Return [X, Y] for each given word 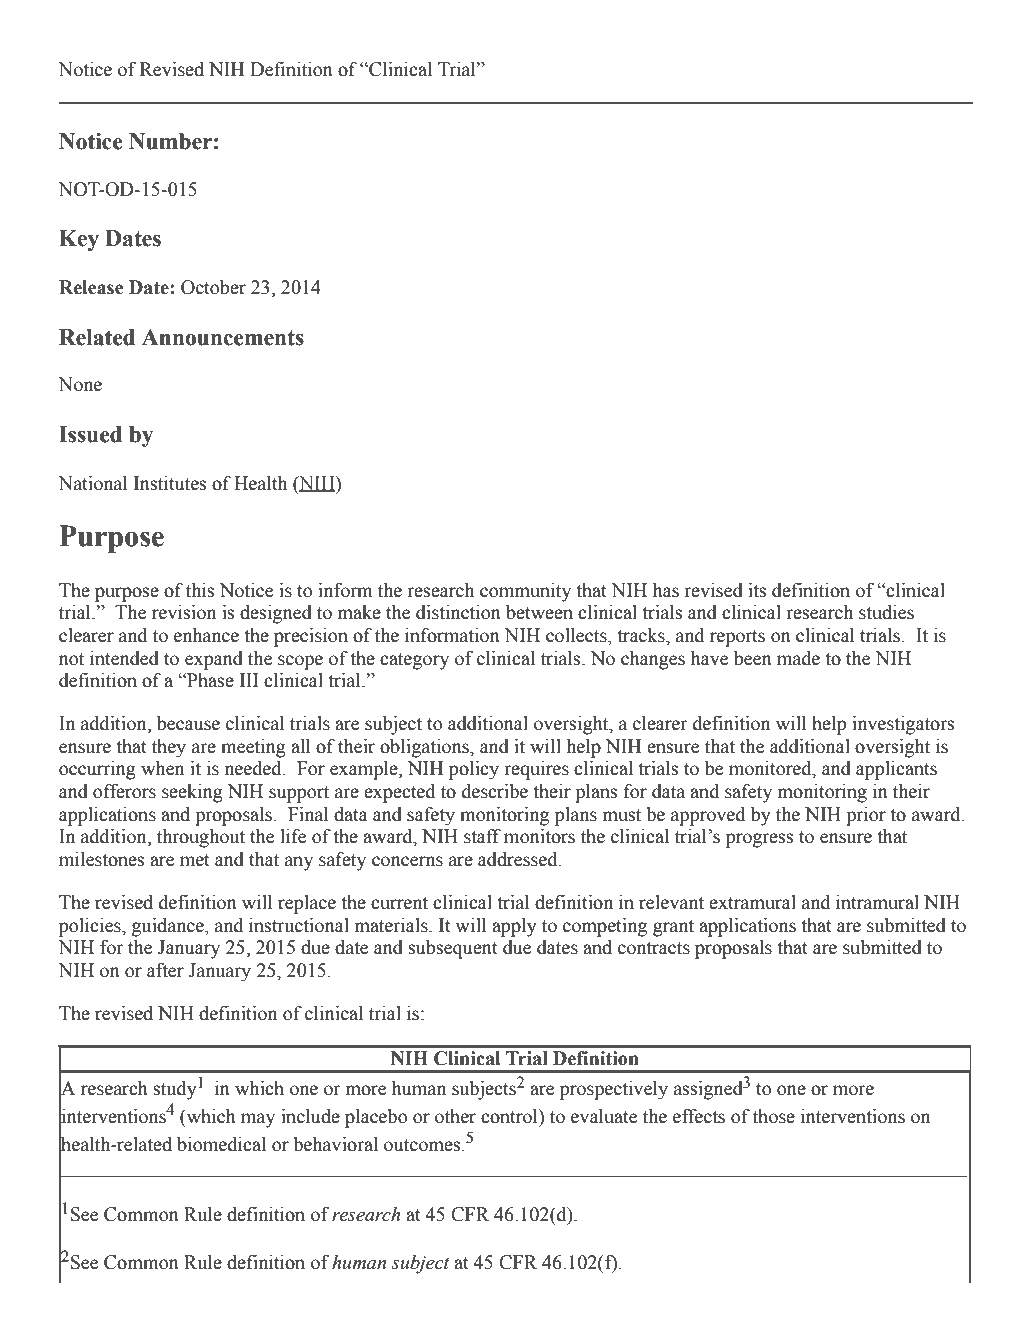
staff [482, 836]
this [200, 590]
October [213, 287]
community [525, 592]
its [757, 590]
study [175, 1090]
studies [886, 612]
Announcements [223, 337]
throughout [201, 838]
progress [760, 840]
